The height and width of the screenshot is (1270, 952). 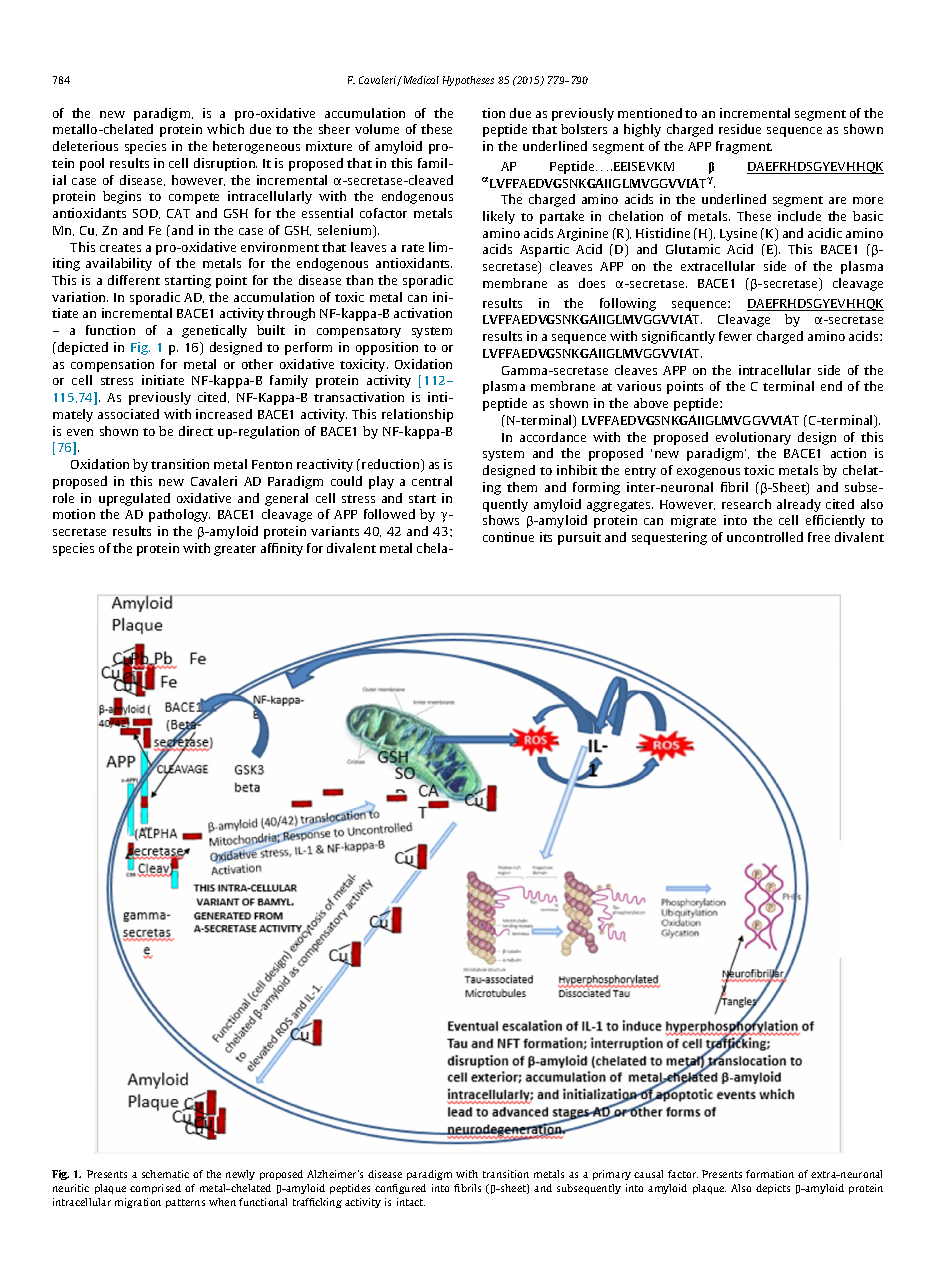 I want to click on which, so click(x=225, y=129).
